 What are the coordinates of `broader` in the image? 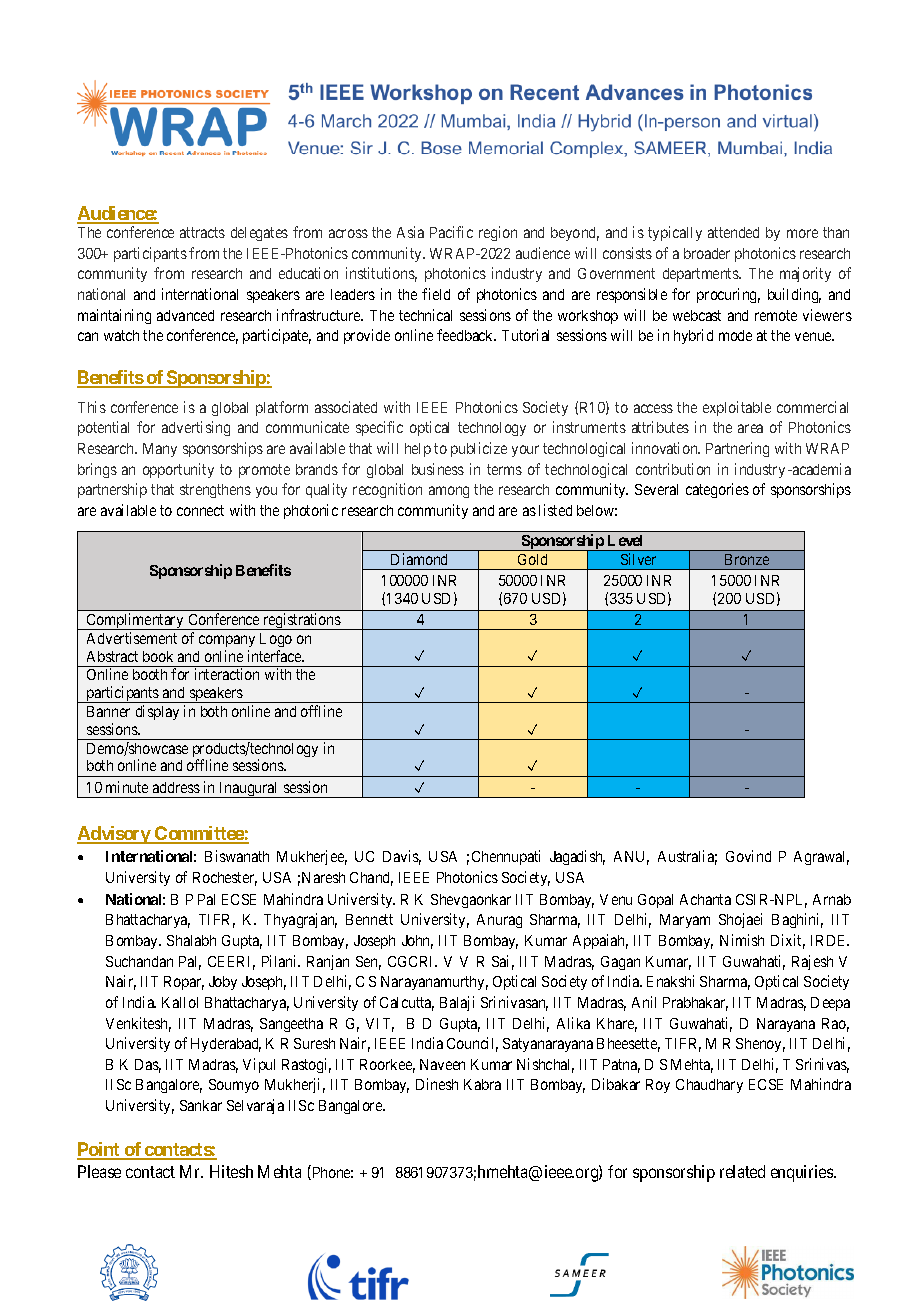 It's located at (707, 253).
